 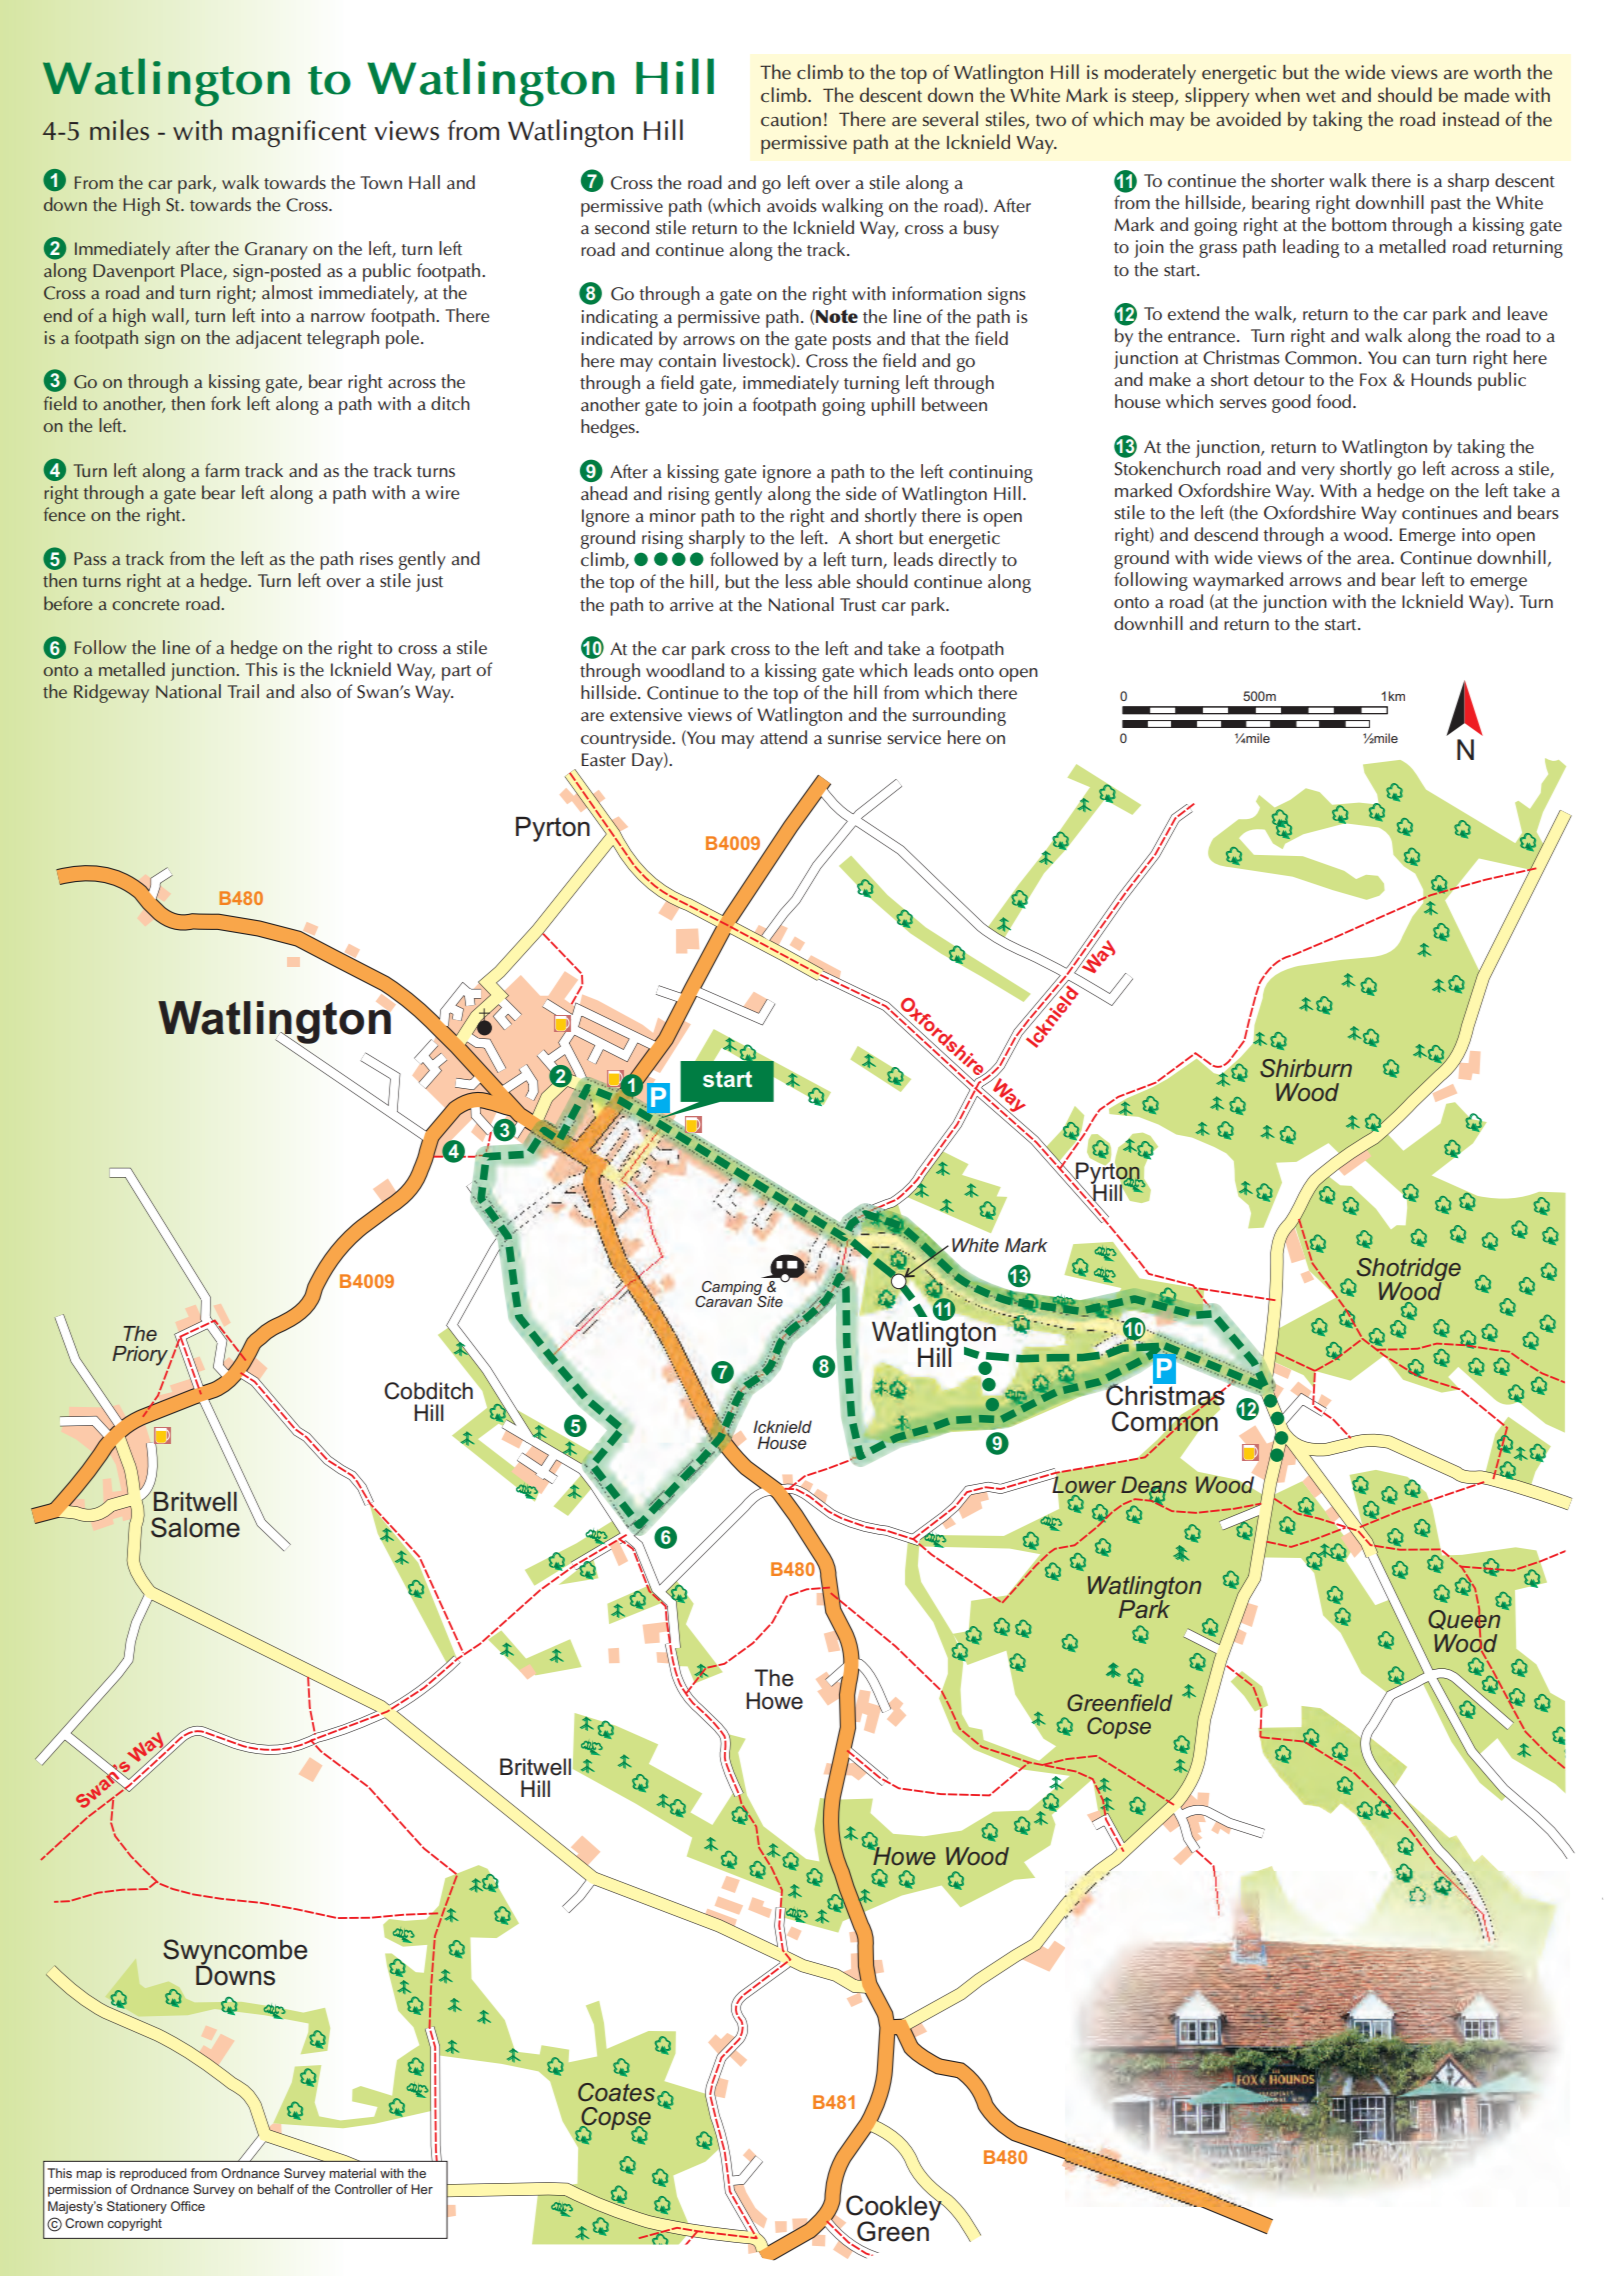 What do you see at coordinates (1321, 96) in the screenshot?
I see `wet` at bounding box center [1321, 96].
